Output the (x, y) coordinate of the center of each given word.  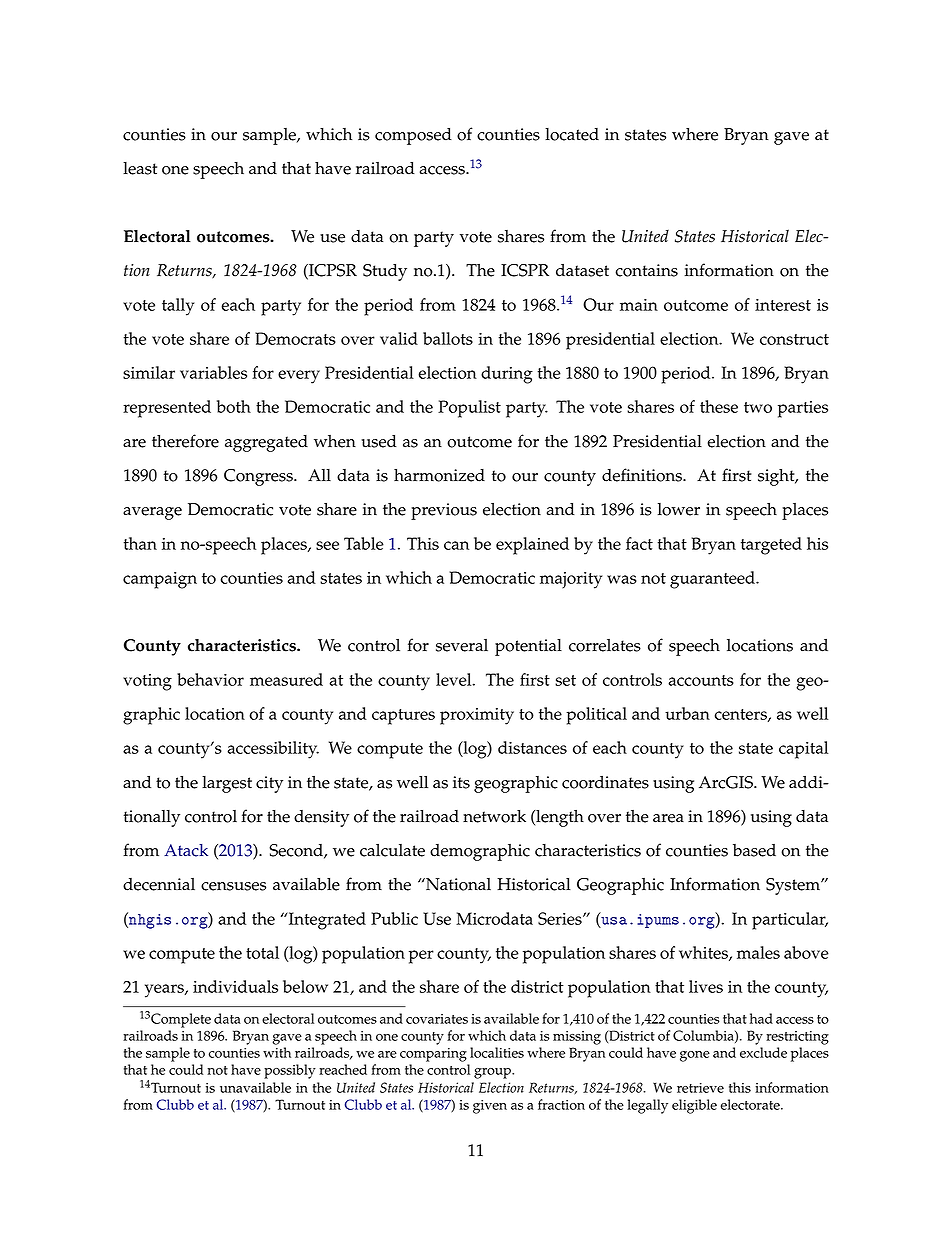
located (572, 134)
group (493, 1073)
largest (227, 784)
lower (679, 509)
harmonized (439, 475)
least (140, 168)
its (461, 782)
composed (413, 136)
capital (803, 750)
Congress (259, 477)
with (277, 1052)
